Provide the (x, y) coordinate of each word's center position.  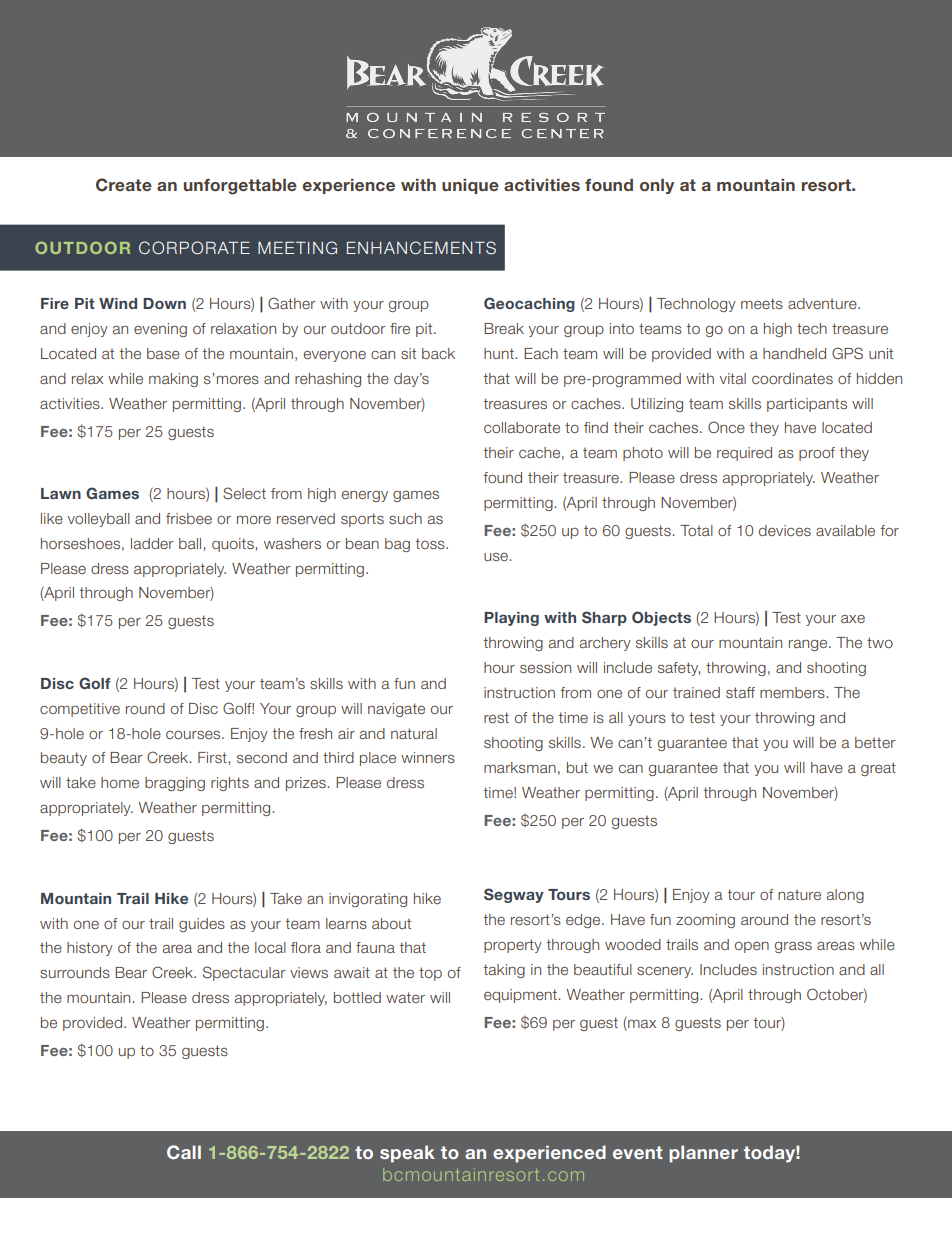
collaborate (522, 427)
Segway (514, 895)
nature (799, 895)
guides (202, 925)
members (793, 692)
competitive (80, 710)
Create (124, 185)
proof (817, 454)
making (173, 380)
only (657, 186)
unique (470, 186)
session (545, 667)
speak (407, 1154)
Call (184, 1152)
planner (703, 1154)
